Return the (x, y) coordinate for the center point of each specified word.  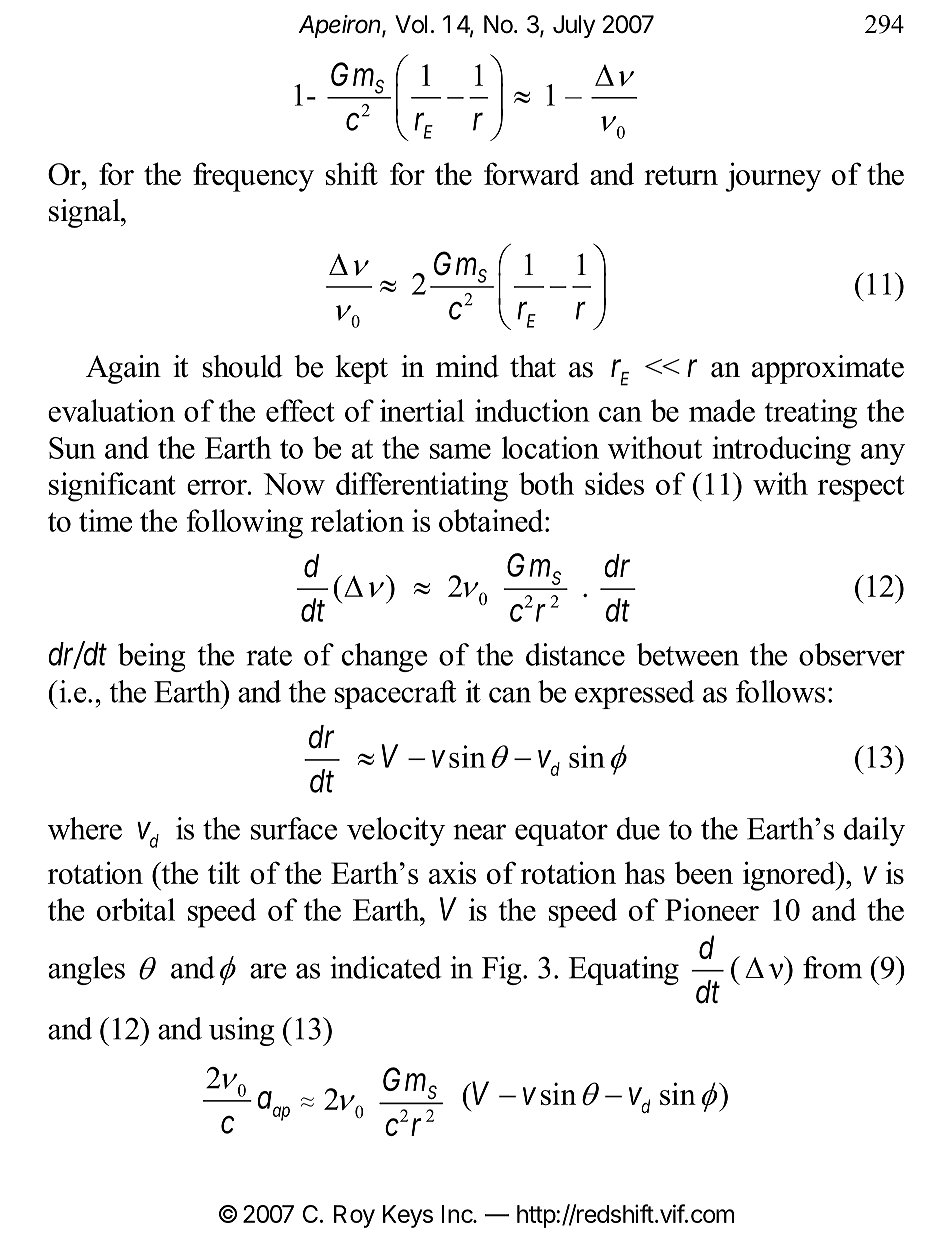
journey (773, 177)
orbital (136, 909)
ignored (790, 876)
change (384, 657)
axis (452, 872)
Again (123, 369)
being (152, 657)
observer (852, 654)
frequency (253, 177)
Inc (458, 1214)
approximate (828, 369)
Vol (411, 24)
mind (467, 366)
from (832, 967)
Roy (354, 1216)
